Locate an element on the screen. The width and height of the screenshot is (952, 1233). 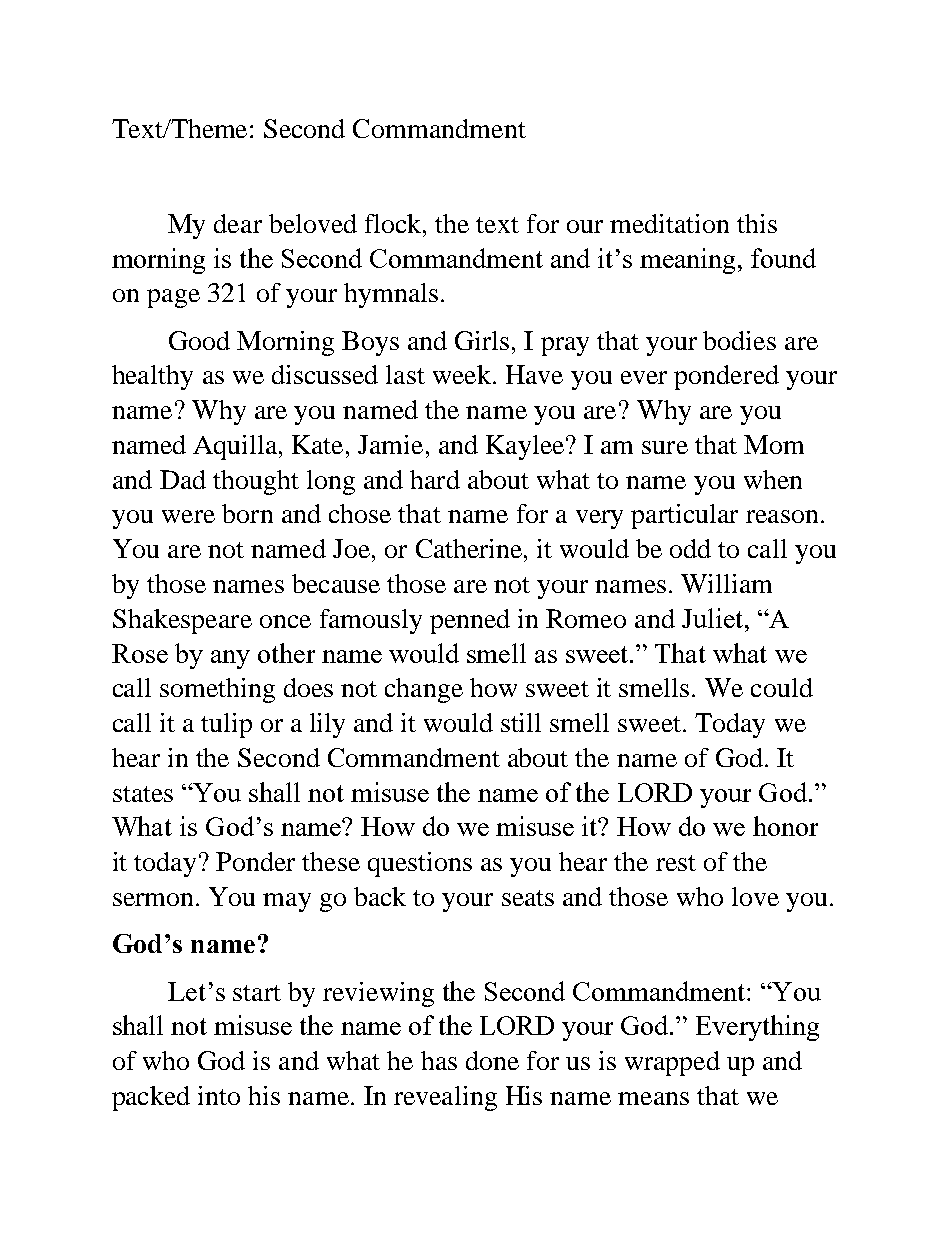
Girls is located at coordinates (482, 340).
